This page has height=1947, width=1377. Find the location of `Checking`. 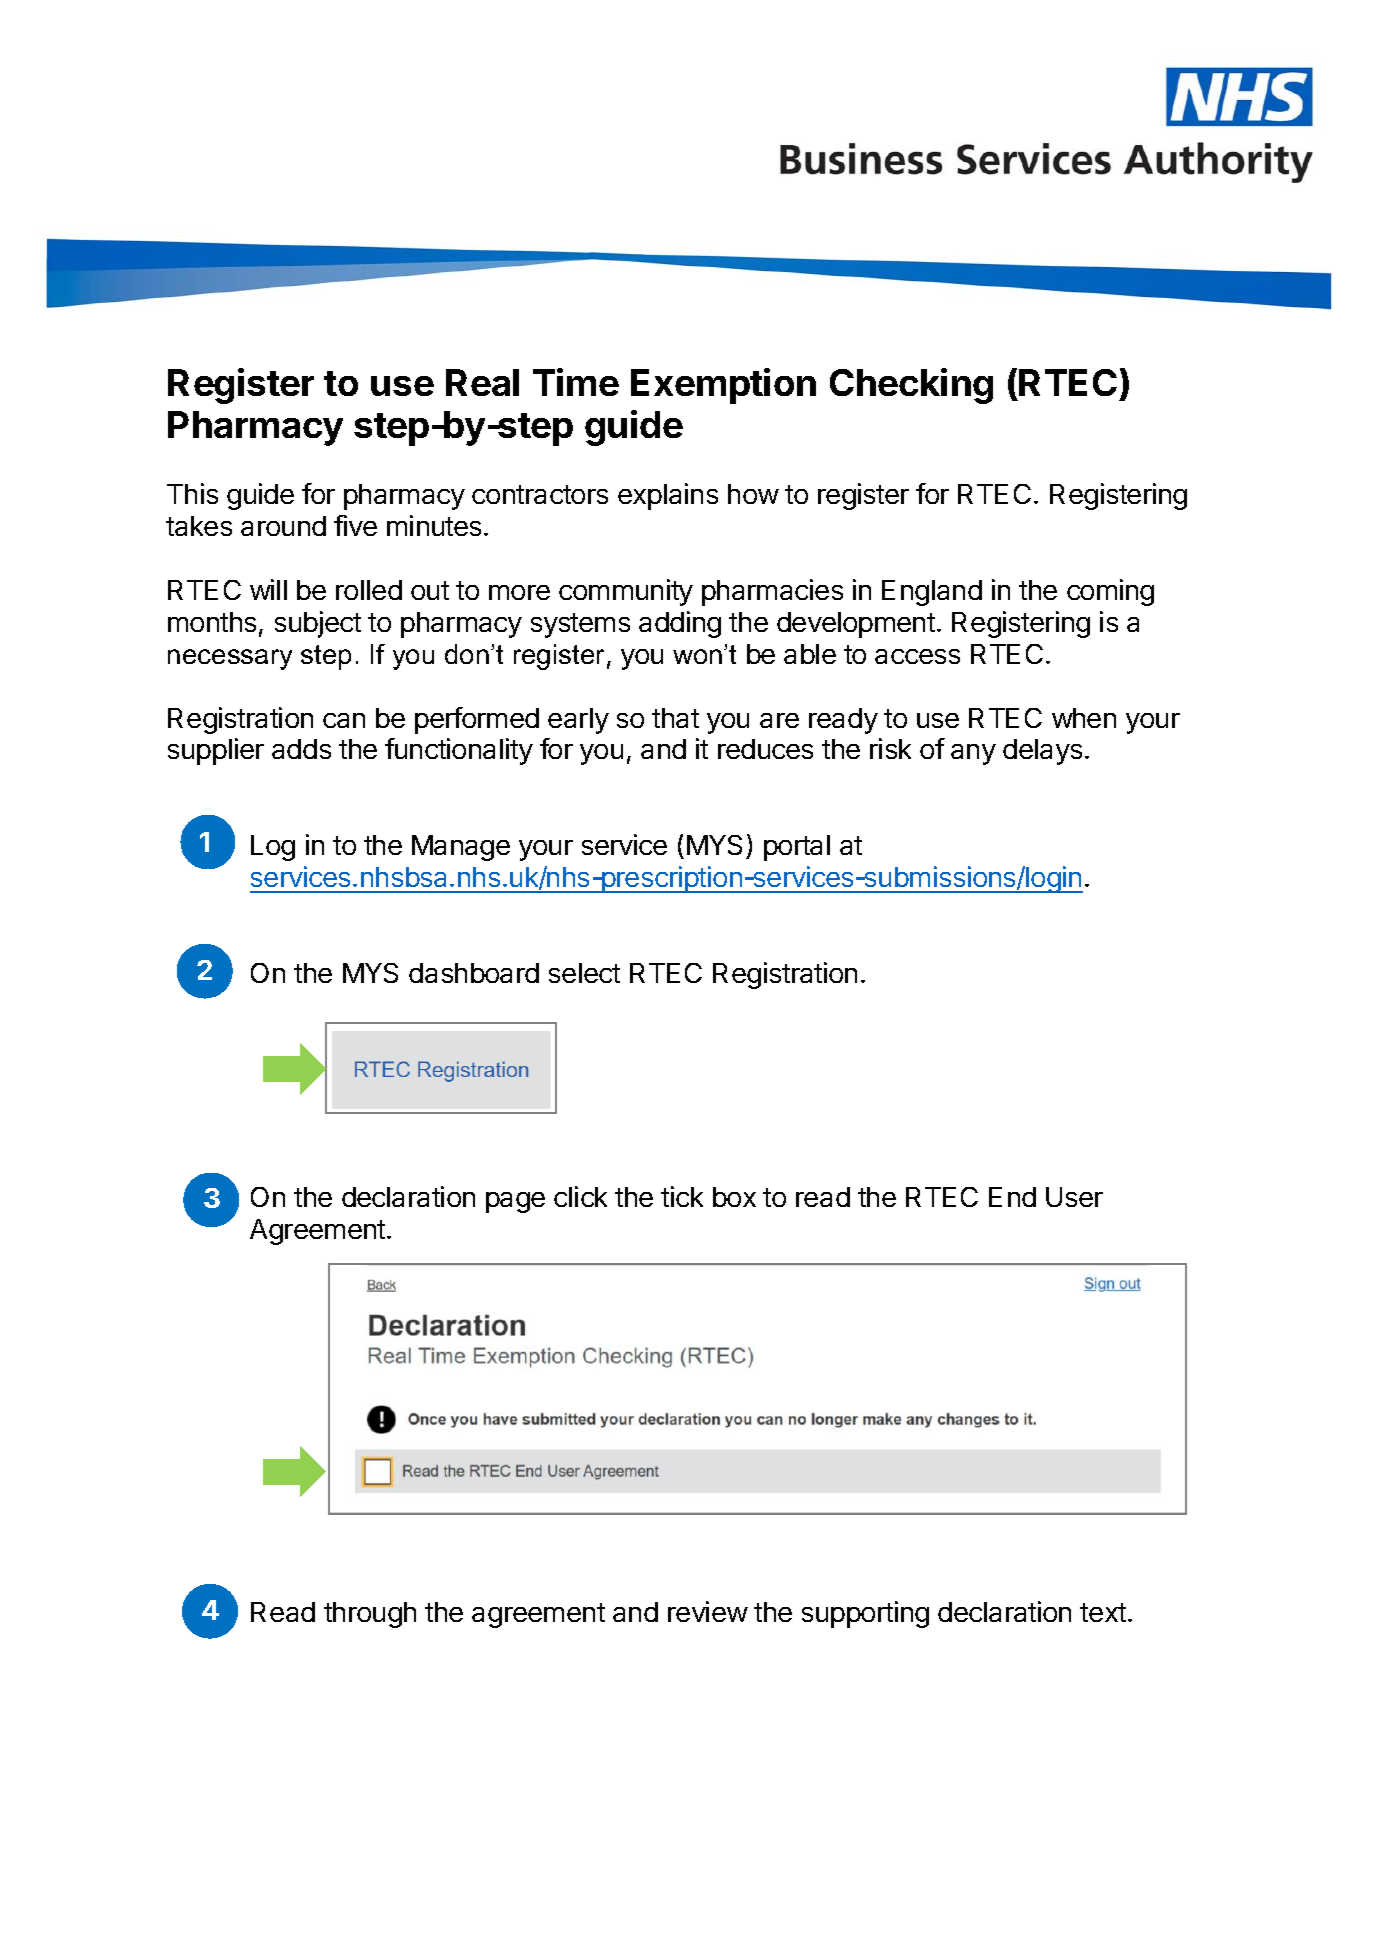

Checking is located at coordinates (911, 386).
